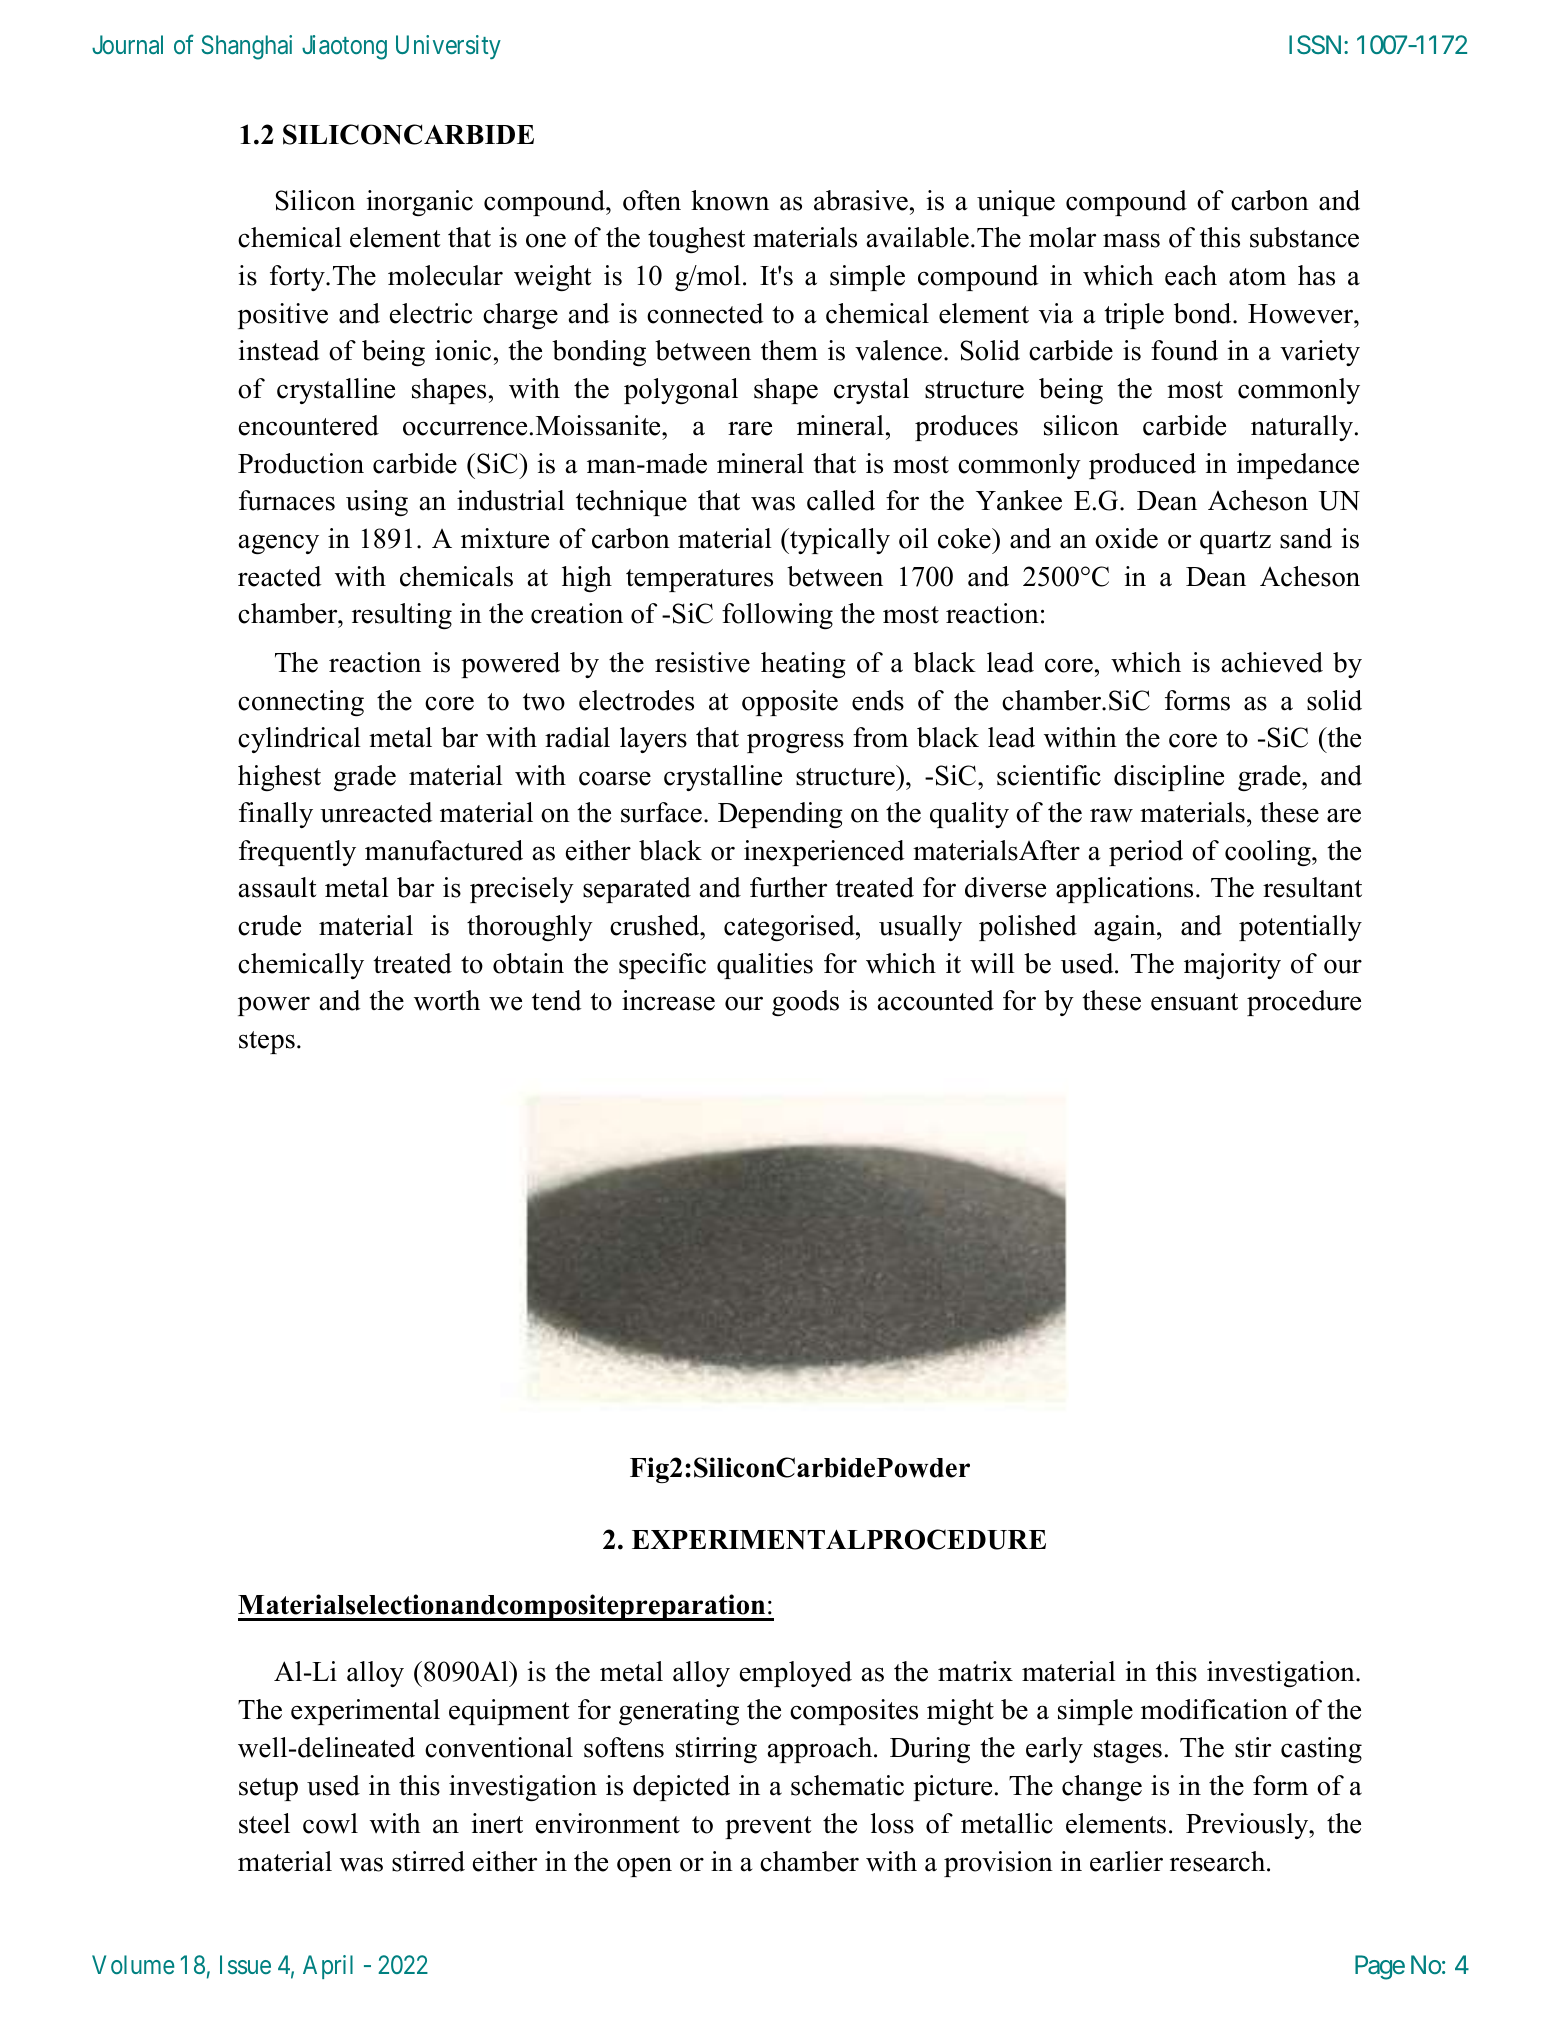 Image resolution: width=1558 pixels, height=2017 pixels. I want to click on steps, so click(267, 1042).
